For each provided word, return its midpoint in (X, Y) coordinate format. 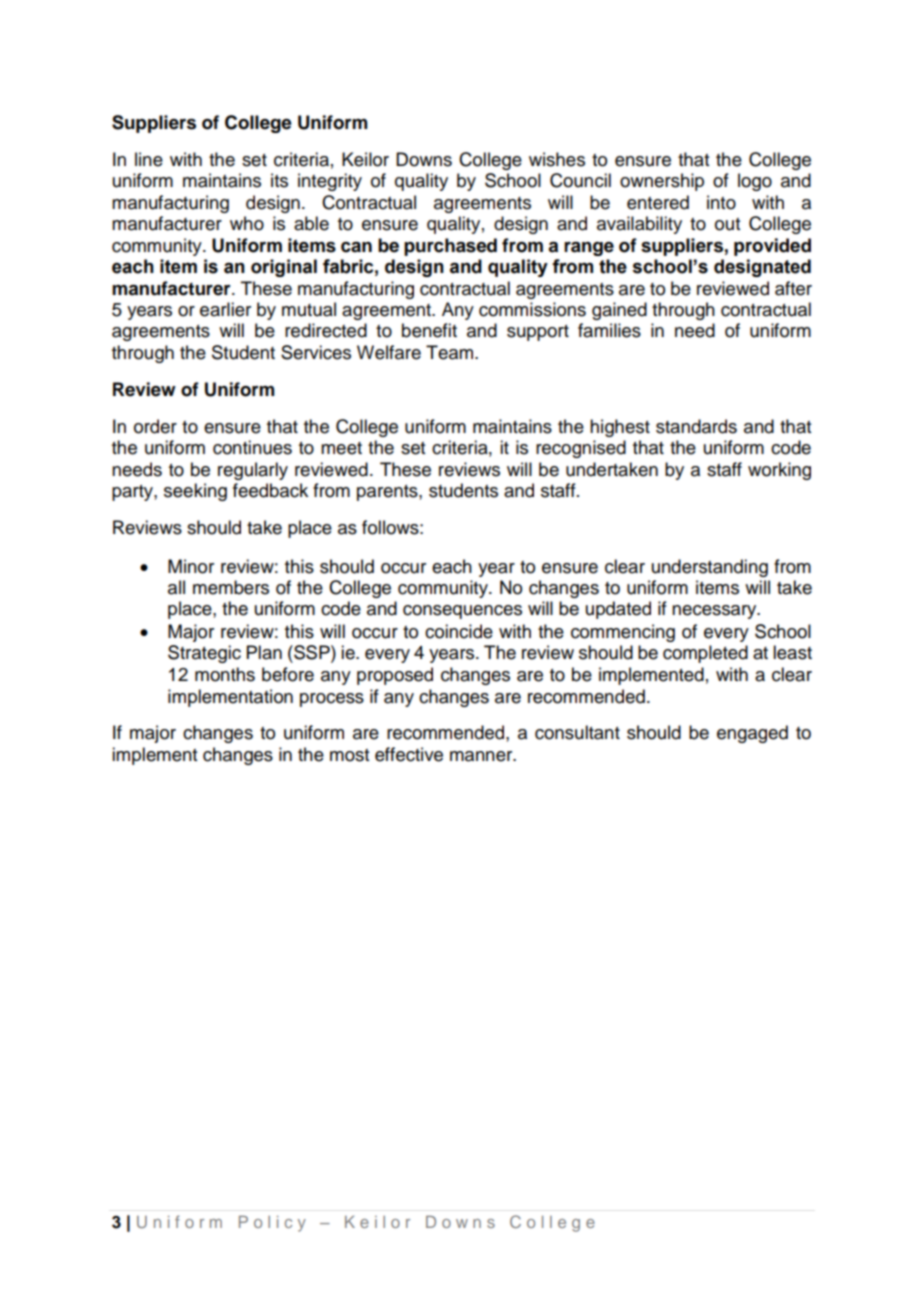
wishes (557, 159)
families (609, 330)
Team (451, 352)
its (279, 180)
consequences (462, 612)
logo (755, 182)
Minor (191, 566)
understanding (710, 568)
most (349, 755)
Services (316, 352)
